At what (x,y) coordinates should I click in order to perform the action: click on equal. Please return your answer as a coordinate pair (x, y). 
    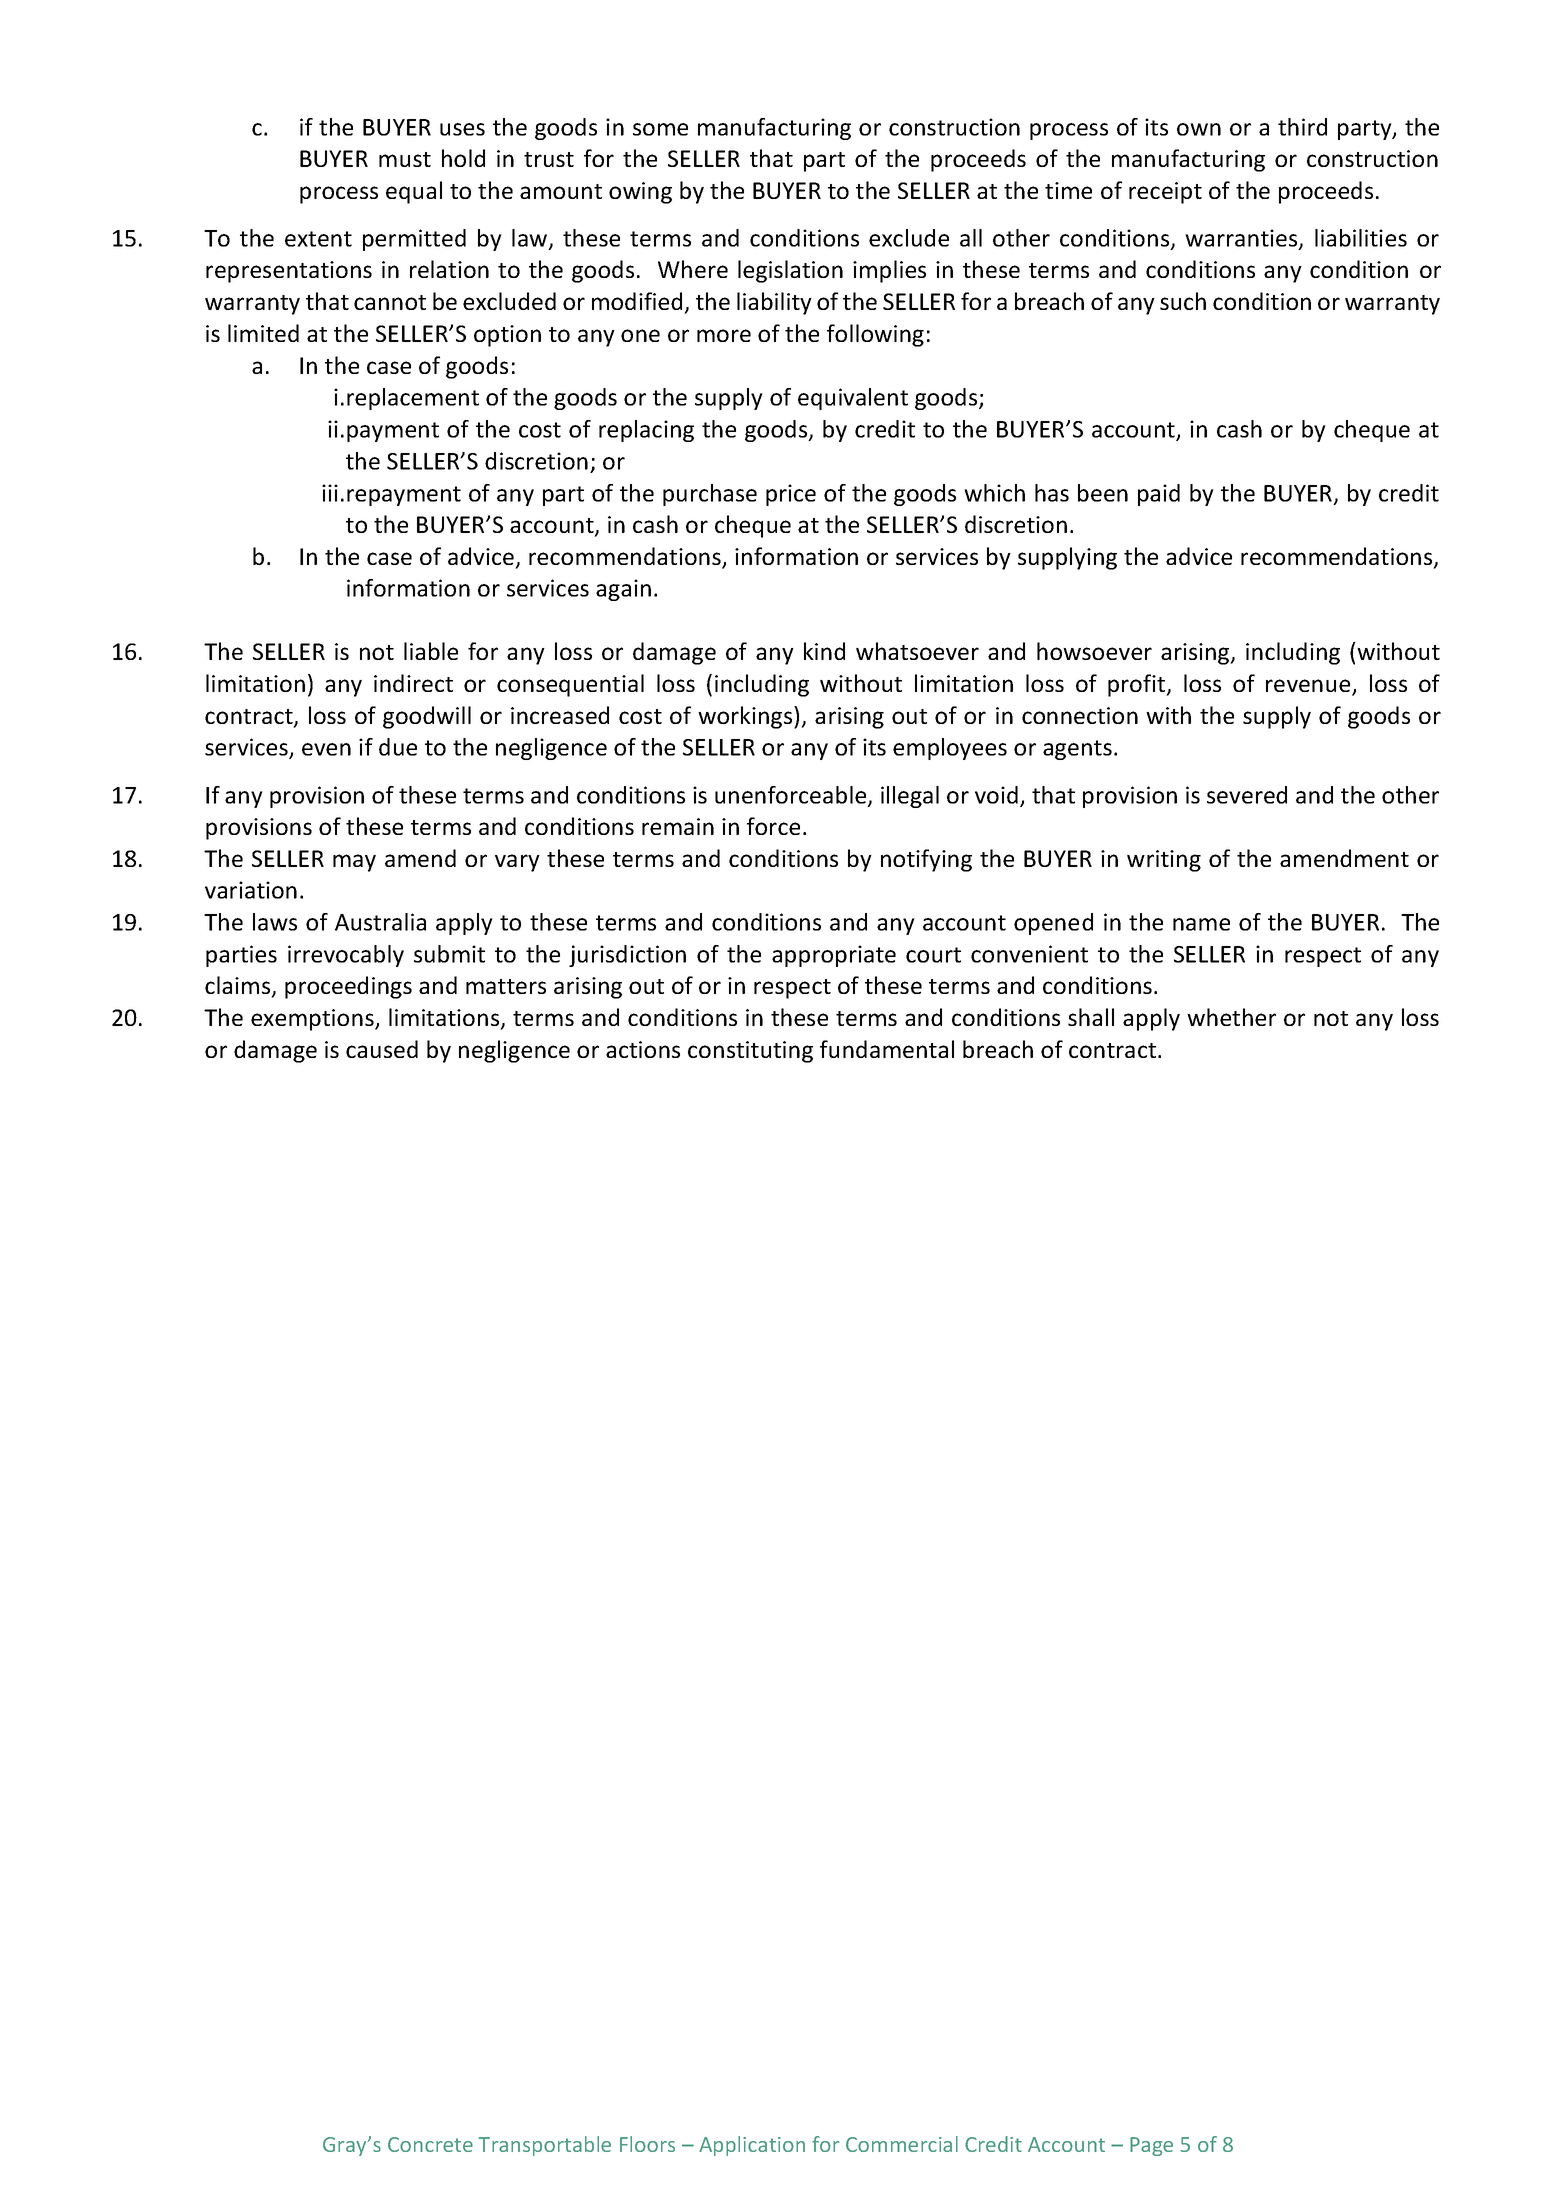
    Looking at the image, I should click on (414, 192).
